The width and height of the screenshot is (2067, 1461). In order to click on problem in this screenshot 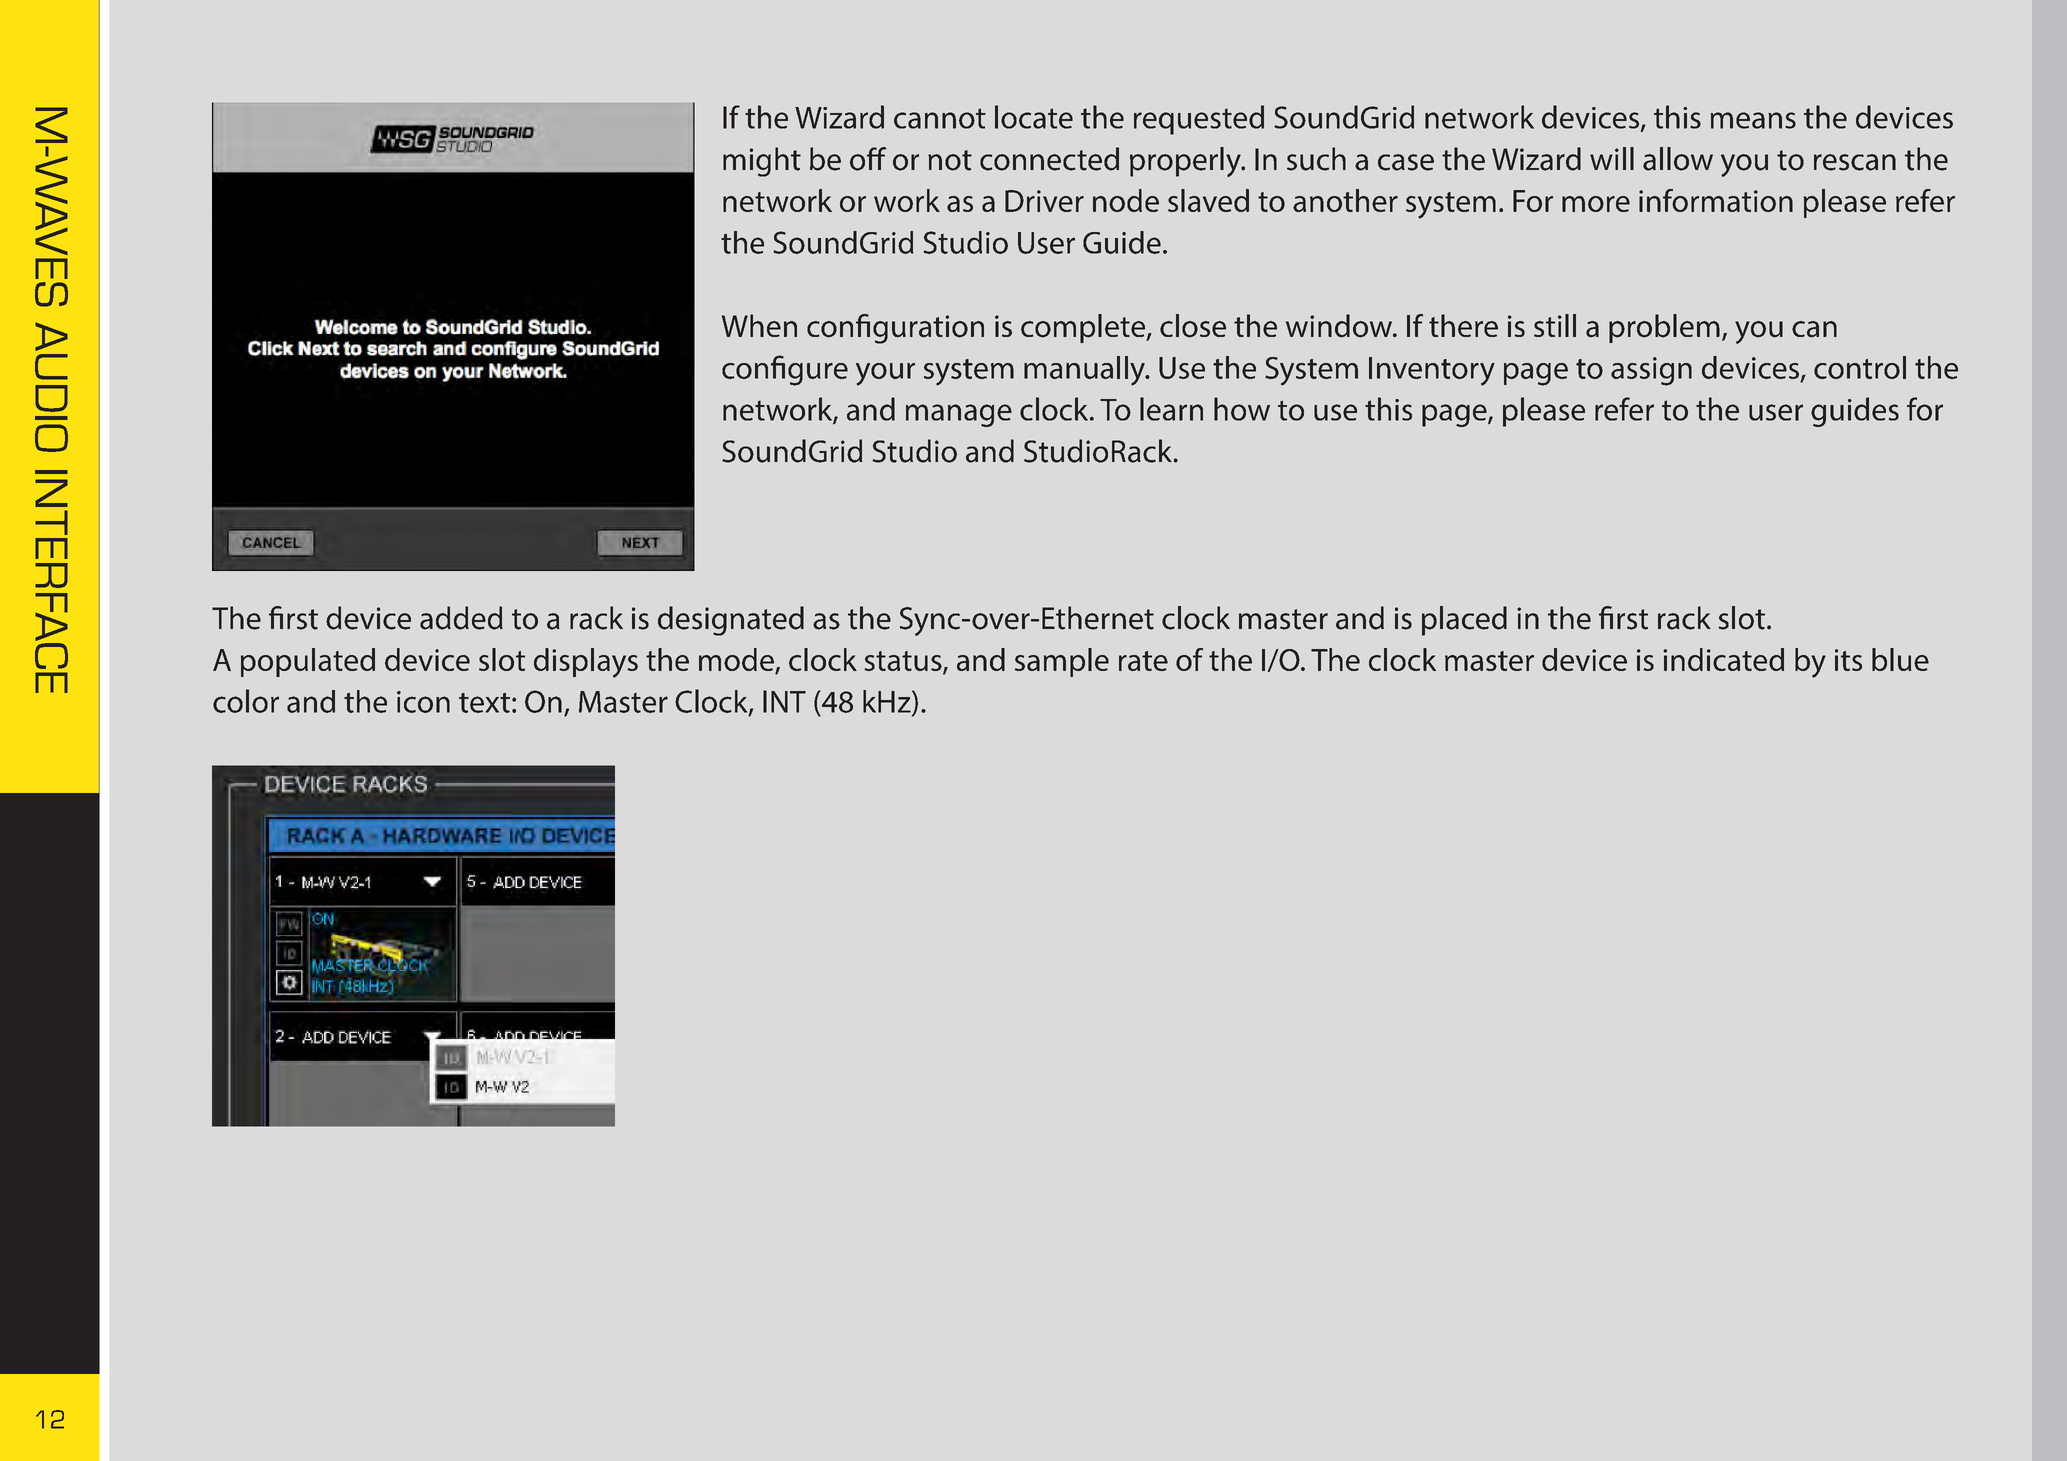, I will do `click(1664, 328)`.
